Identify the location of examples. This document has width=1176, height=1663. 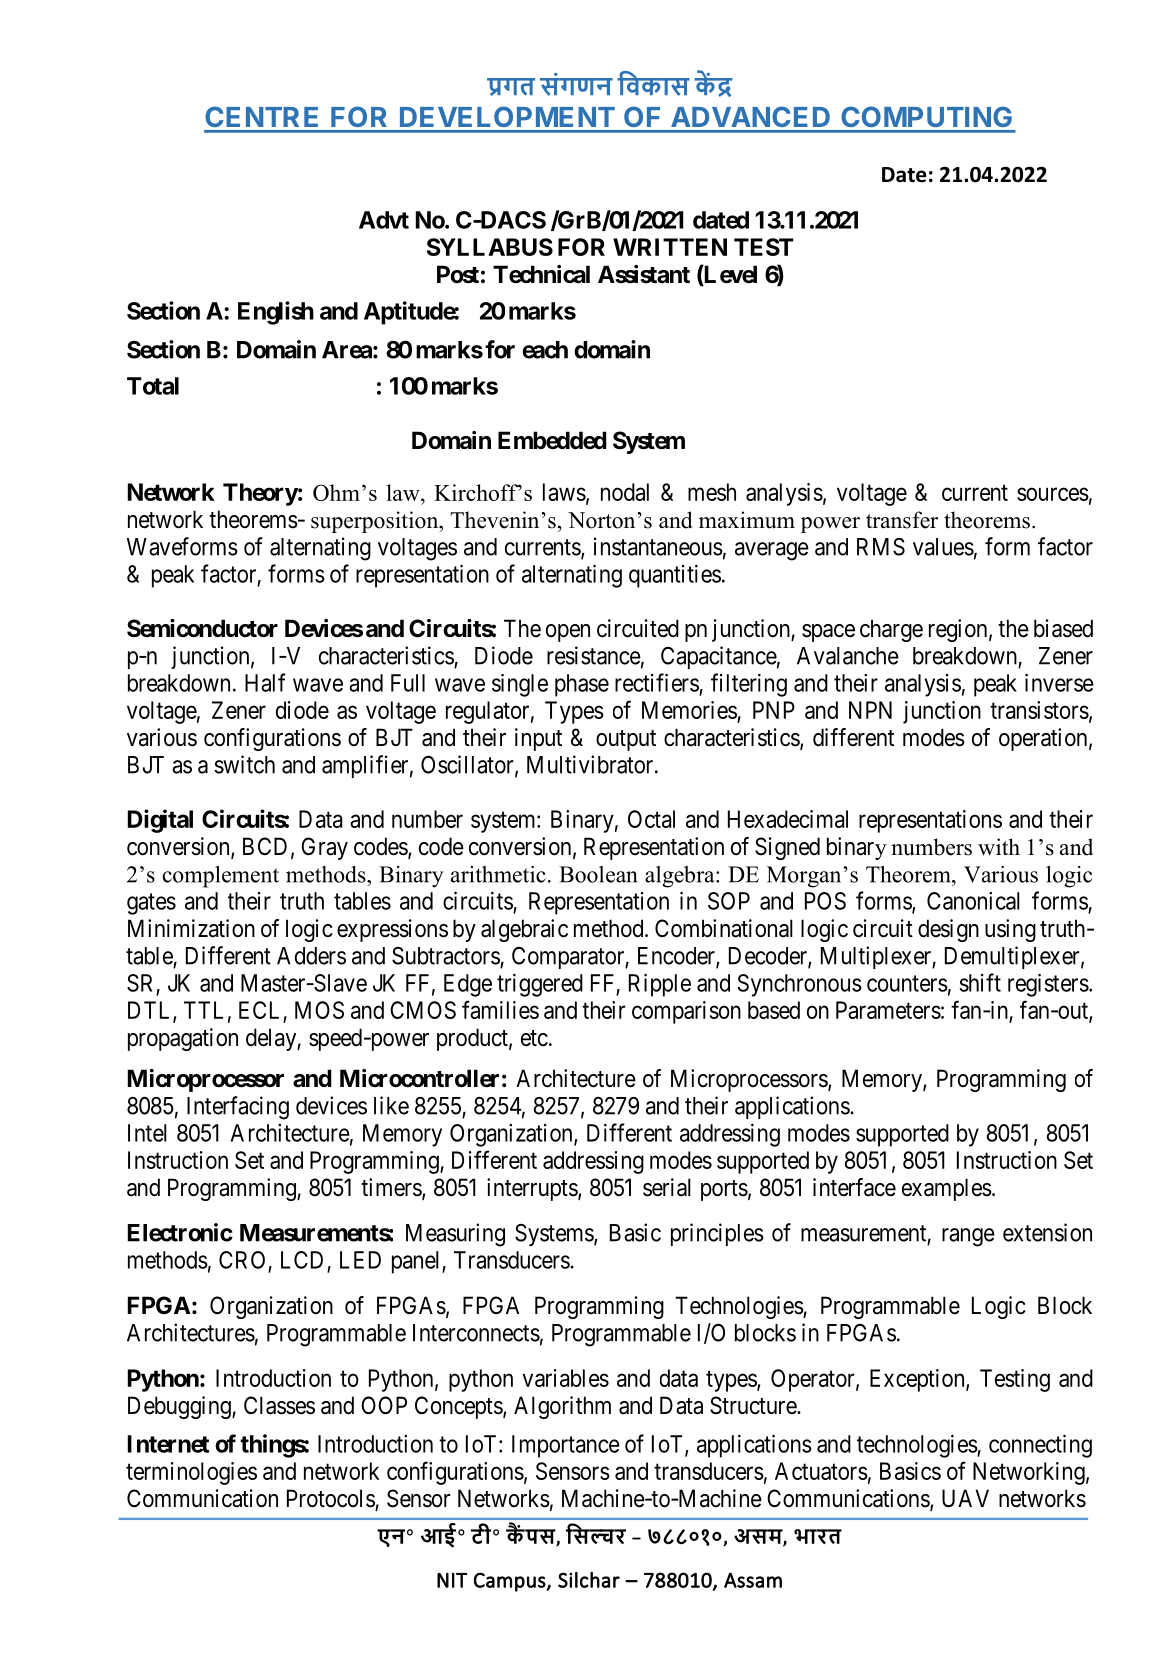
(947, 1189).
